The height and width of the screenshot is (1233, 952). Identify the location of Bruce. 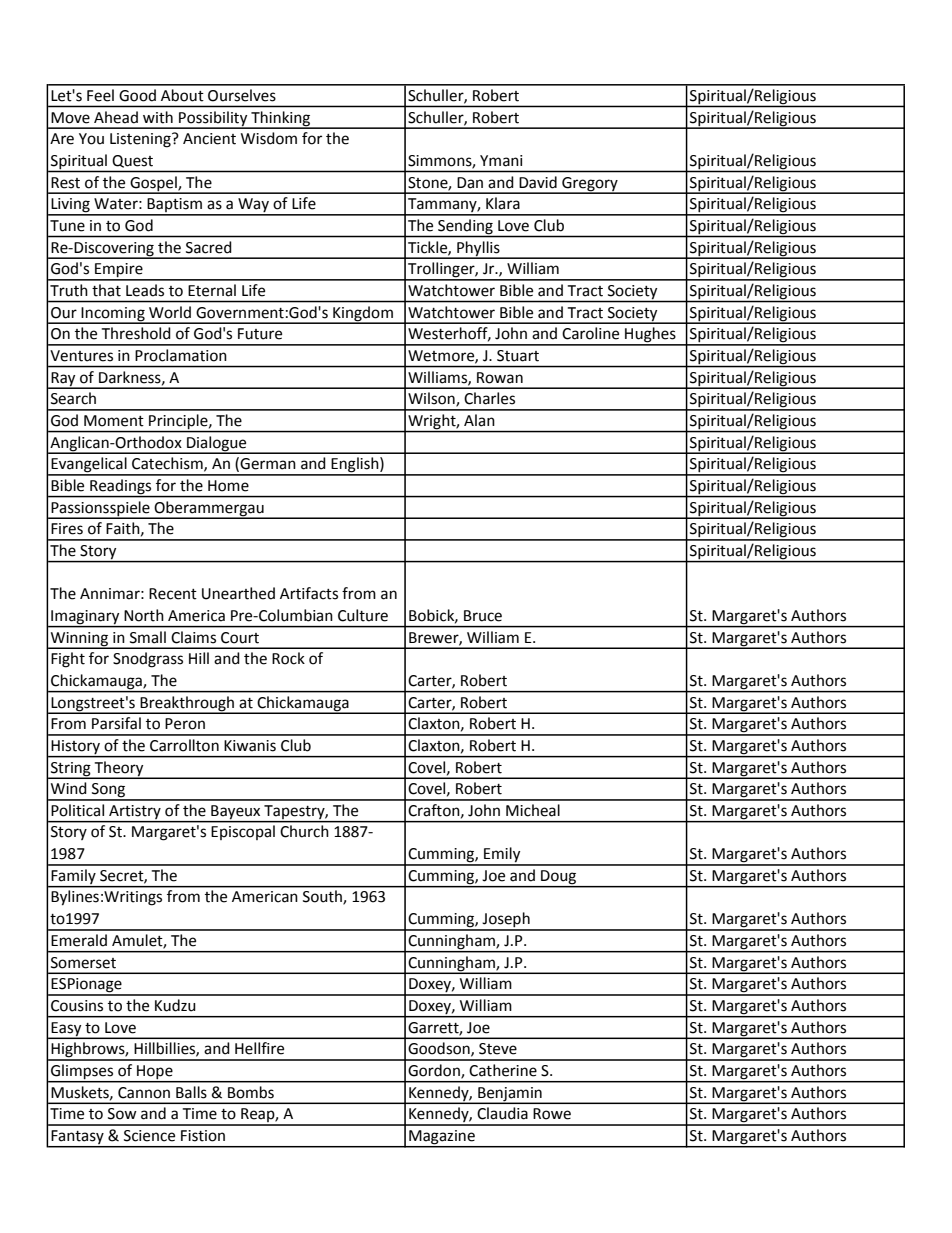
(483, 616).
